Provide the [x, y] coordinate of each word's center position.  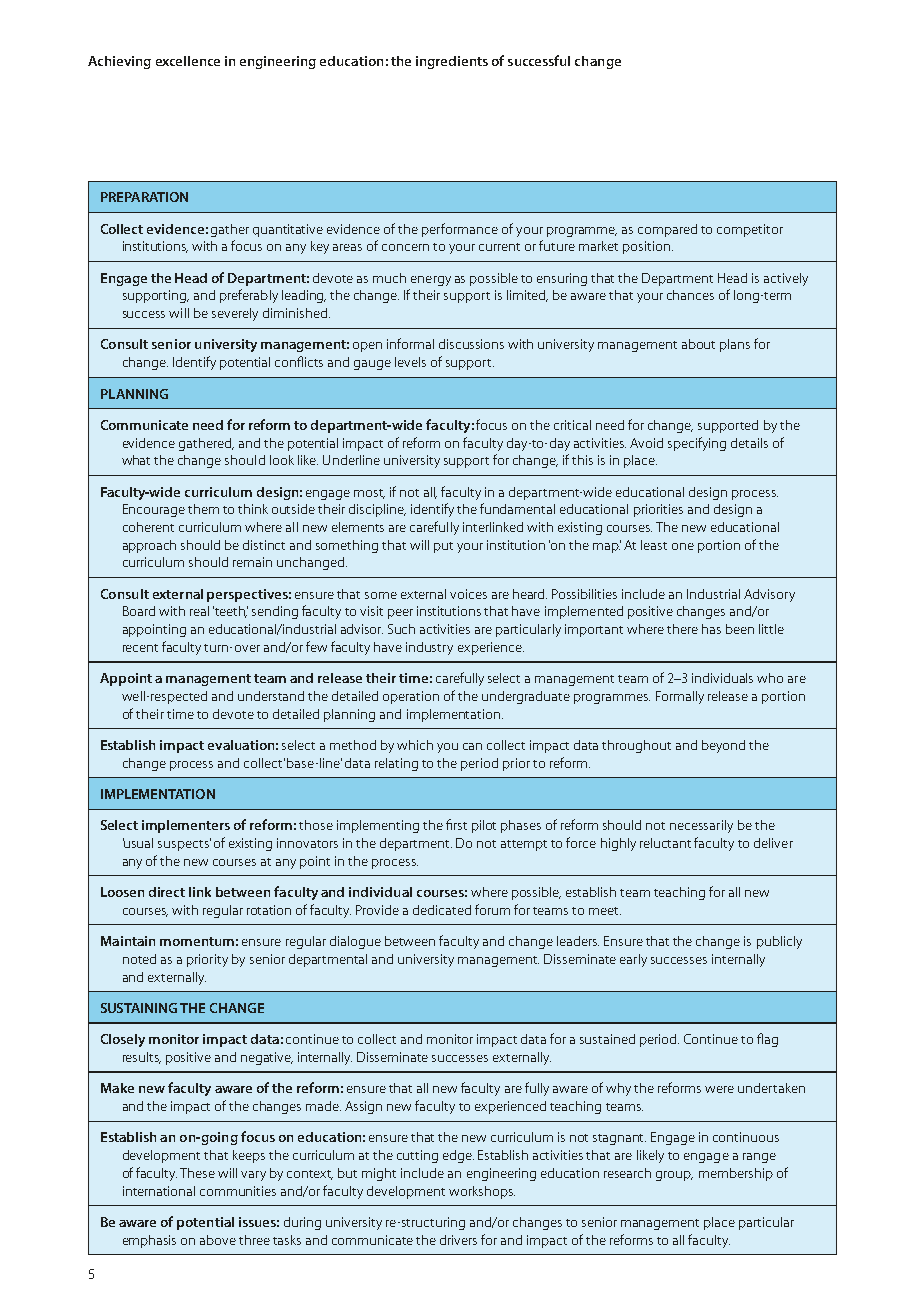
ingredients [452, 62]
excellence [188, 61]
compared [667, 230]
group [674, 1176]
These [197, 1173]
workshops [482, 1192]
